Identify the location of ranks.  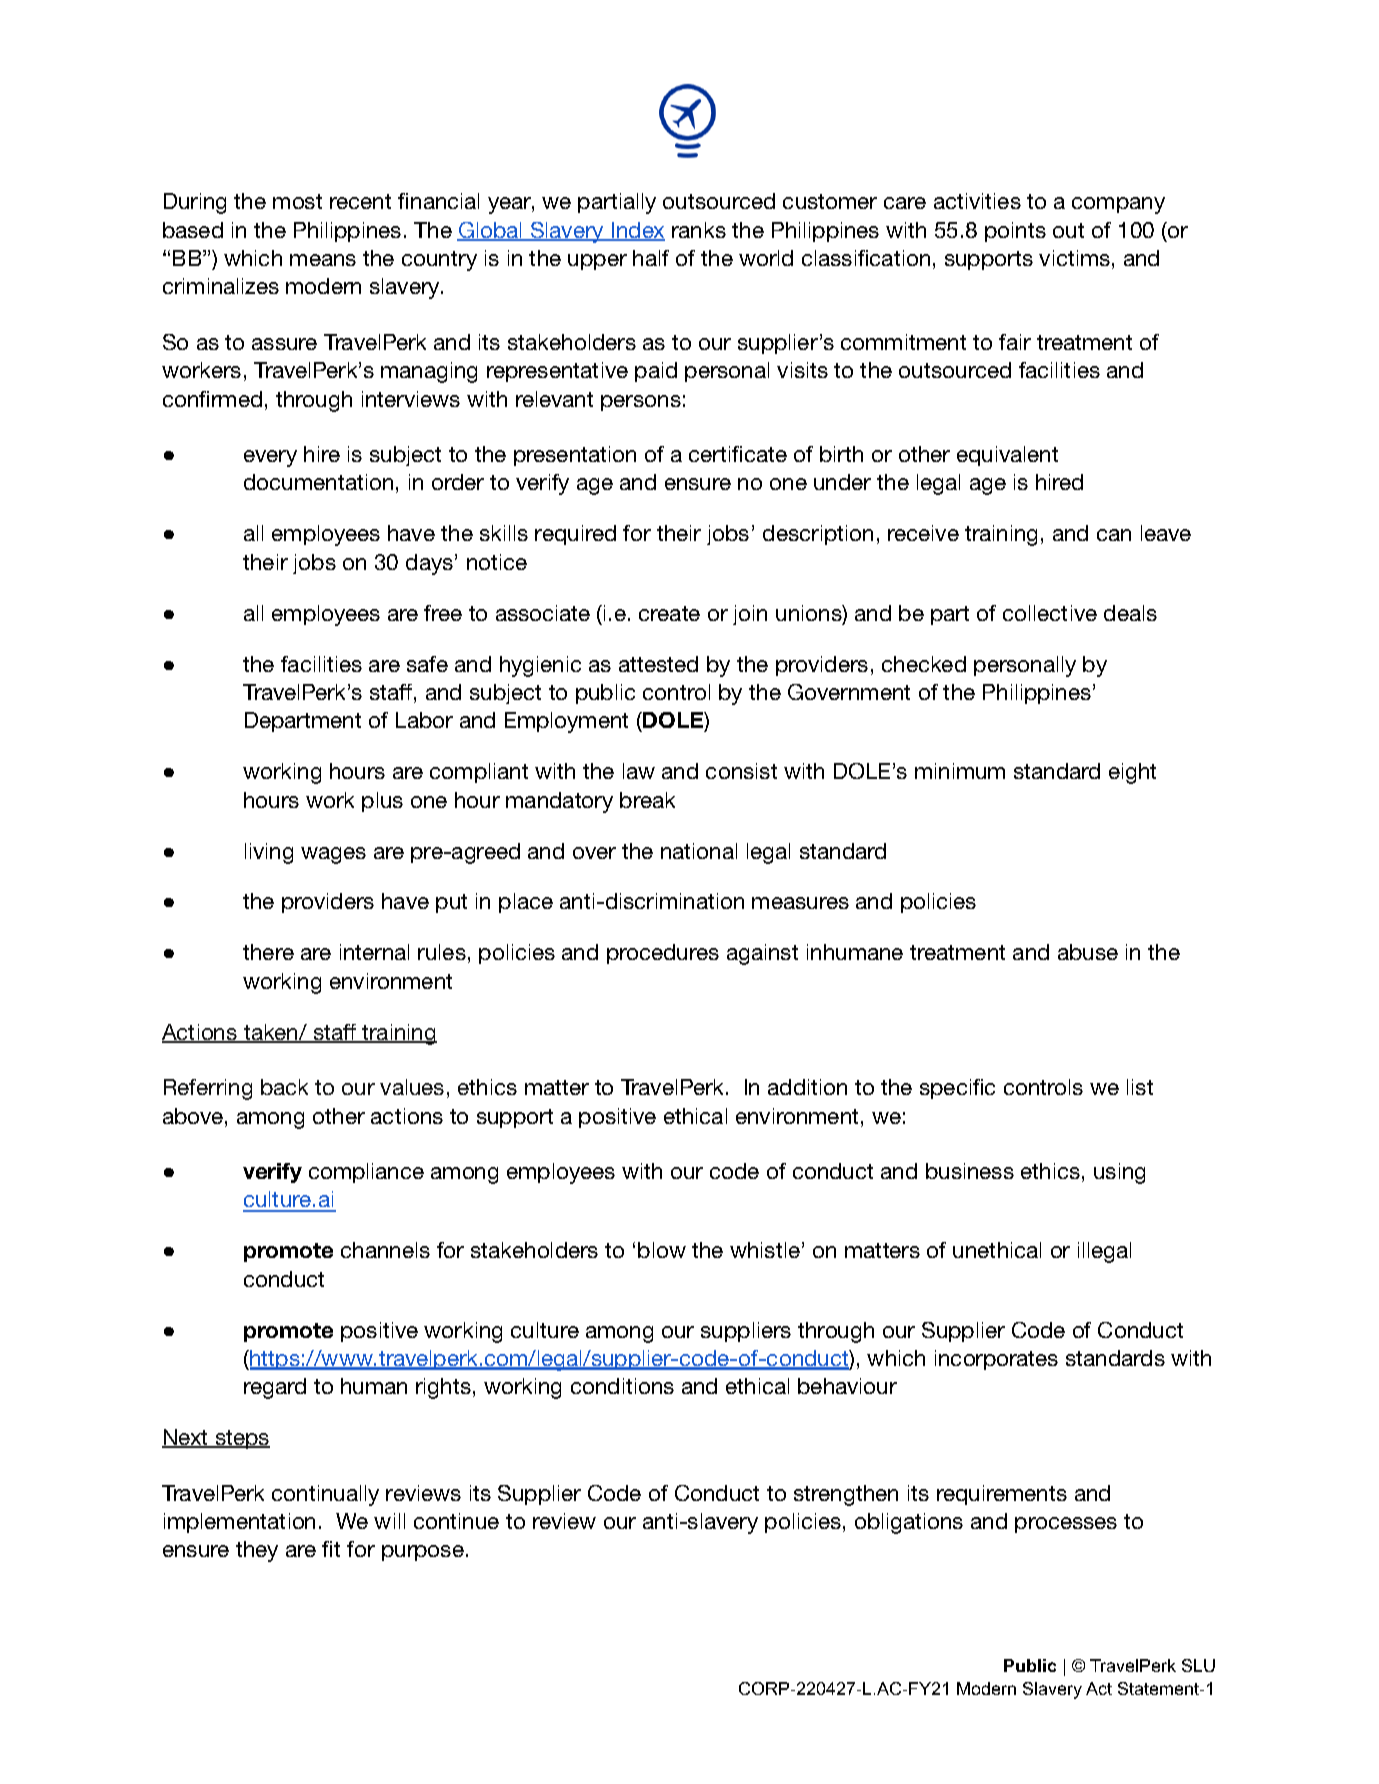
(699, 230).
